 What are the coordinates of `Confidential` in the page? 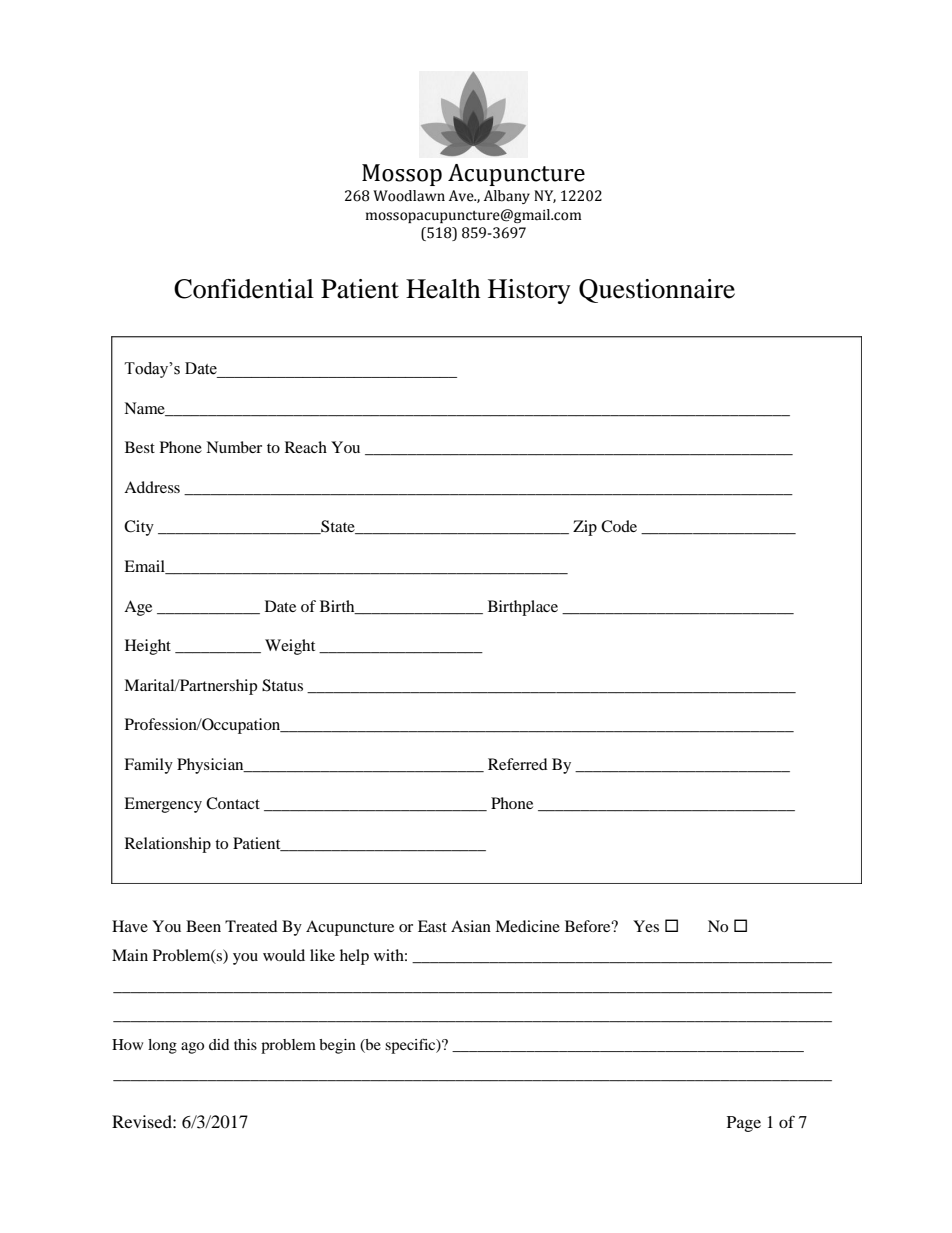 It's located at (244, 289).
